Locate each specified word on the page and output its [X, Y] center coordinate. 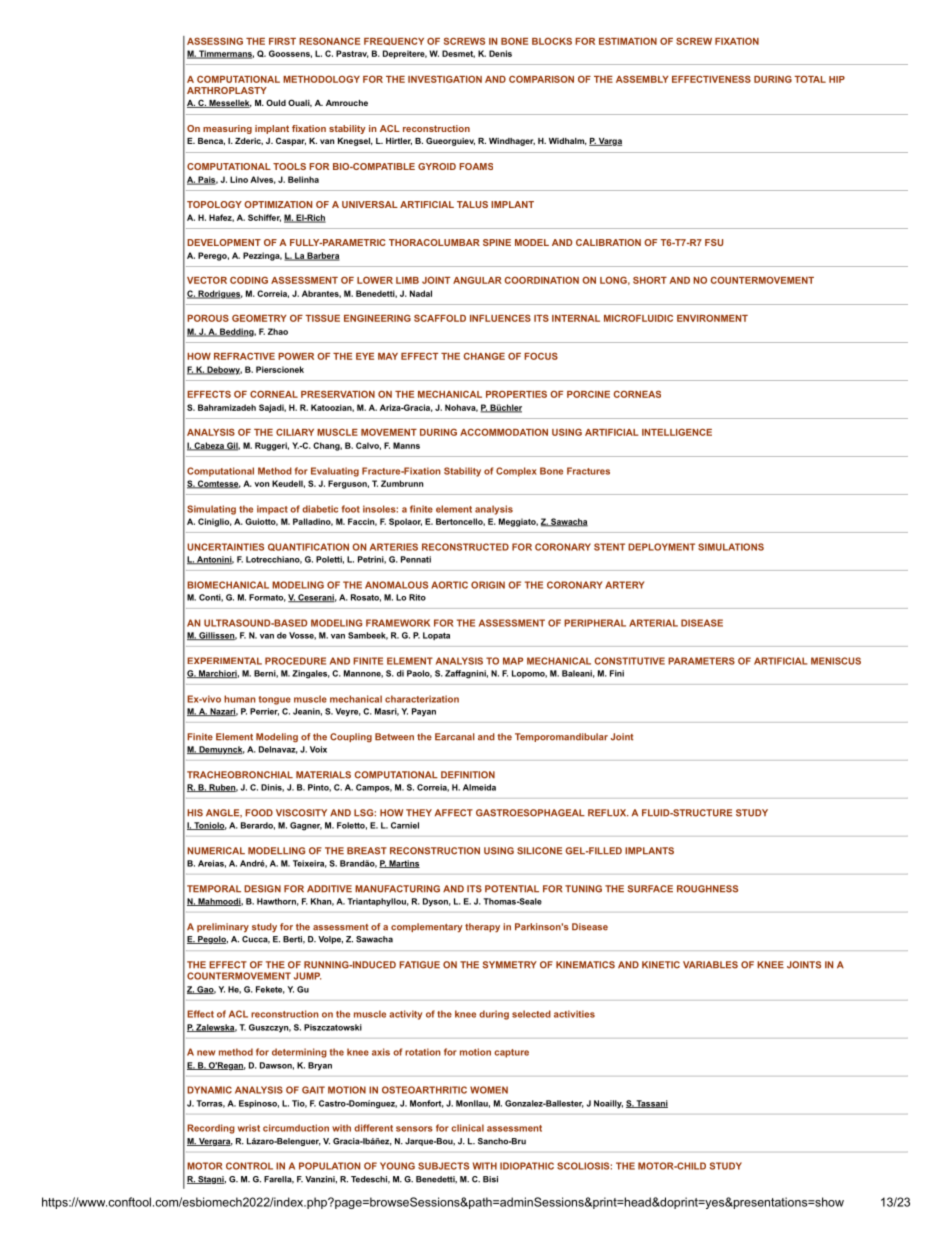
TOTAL [810, 79]
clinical [467, 1128]
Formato [267, 598]
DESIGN [262, 889]
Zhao [278, 331]
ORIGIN [488, 585]
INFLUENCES [500, 318]
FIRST [282, 41]
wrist [249, 1128]
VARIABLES [710, 965]
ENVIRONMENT [712, 318]
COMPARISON [541, 79]
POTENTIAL [512, 889]
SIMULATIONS [731, 547]
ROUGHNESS [707, 889]
